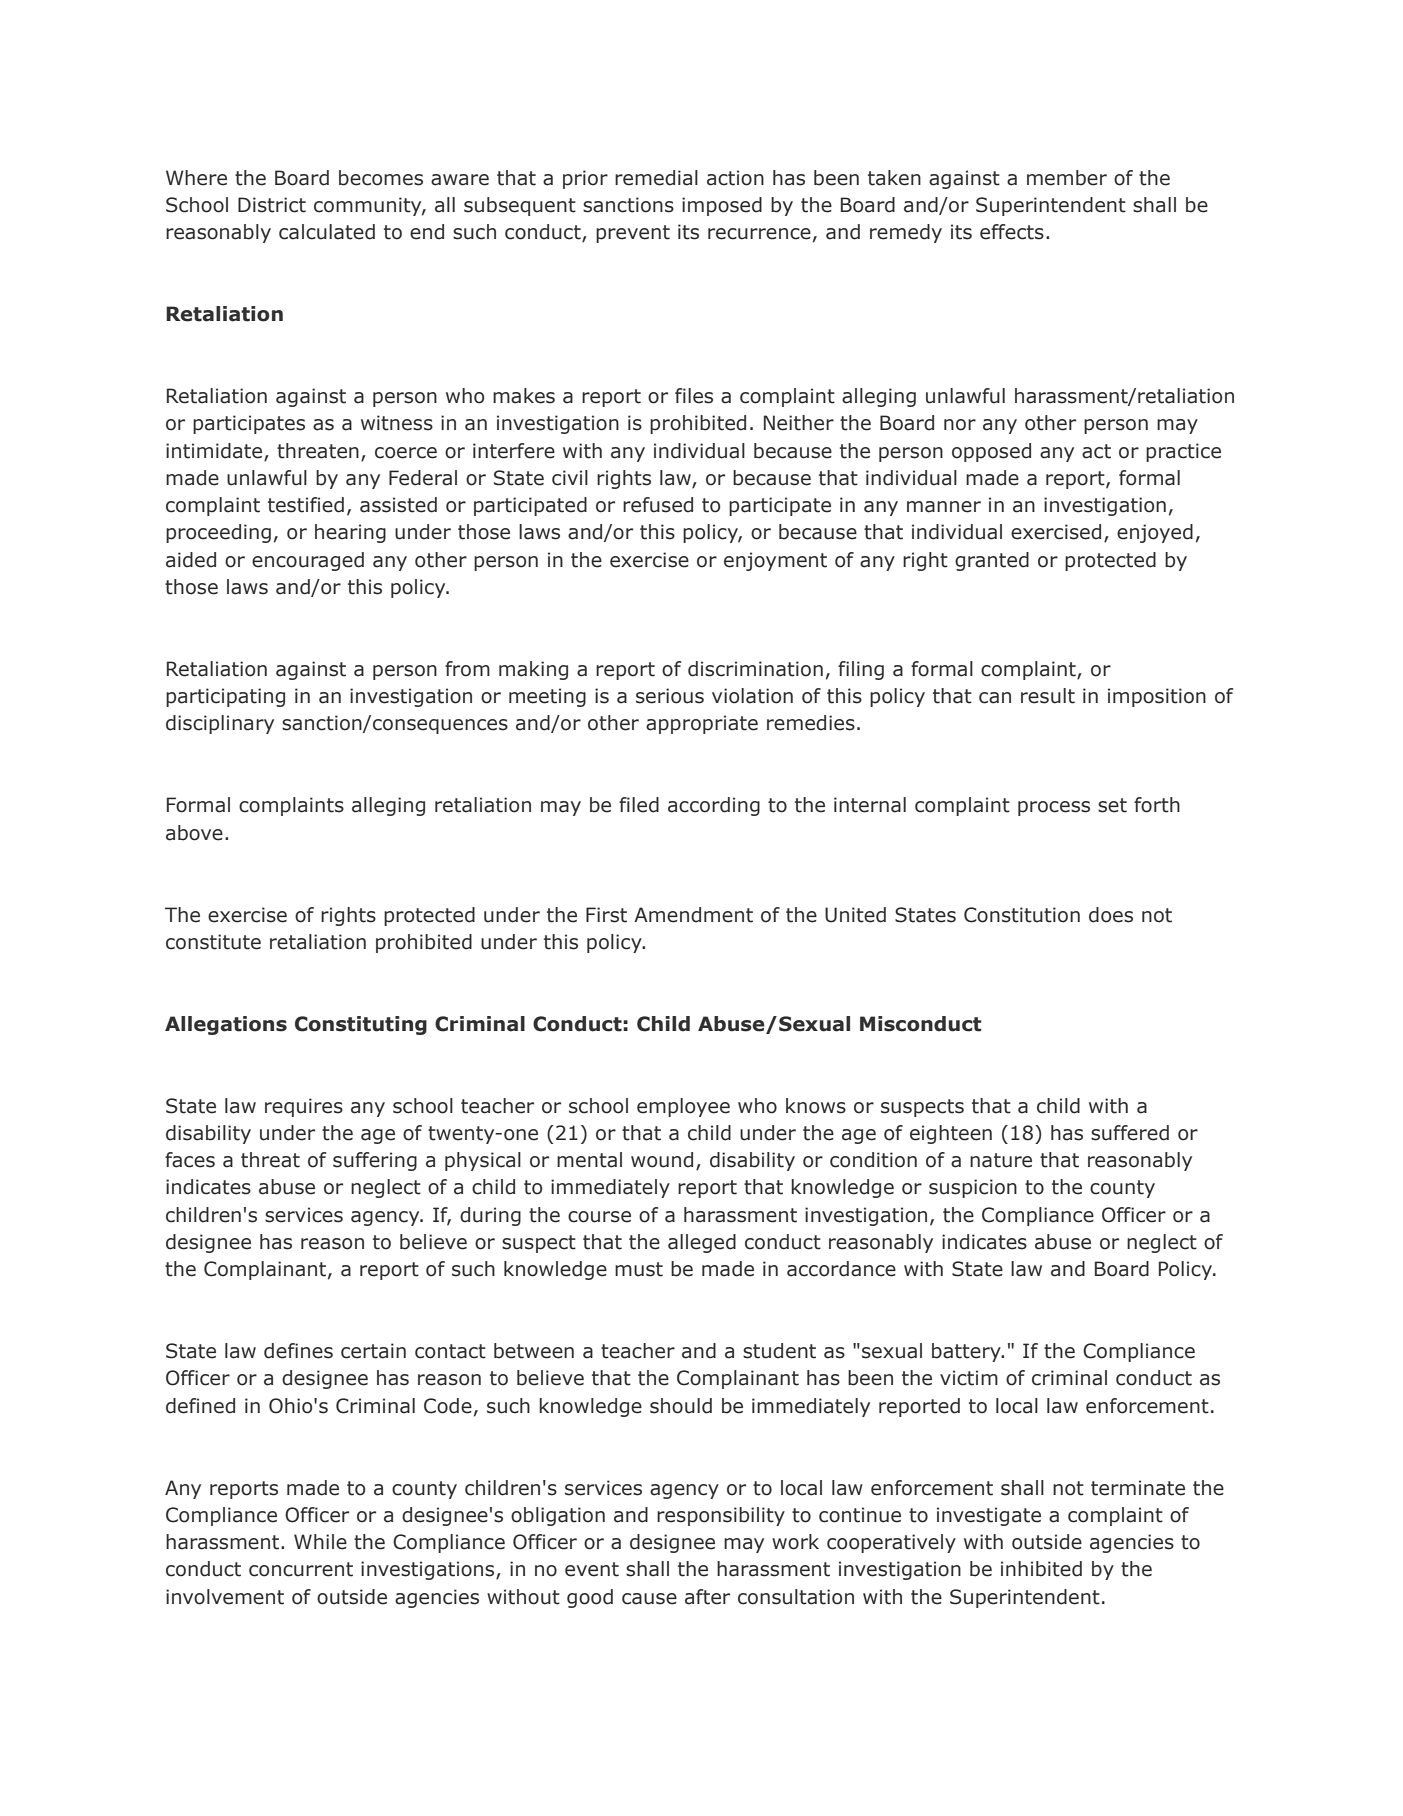 Image resolution: width=1403 pixels, height=1816 pixels. What do you see at coordinates (327, 232) in the image?
I see `calculated` at bounding box center [327, 232].
